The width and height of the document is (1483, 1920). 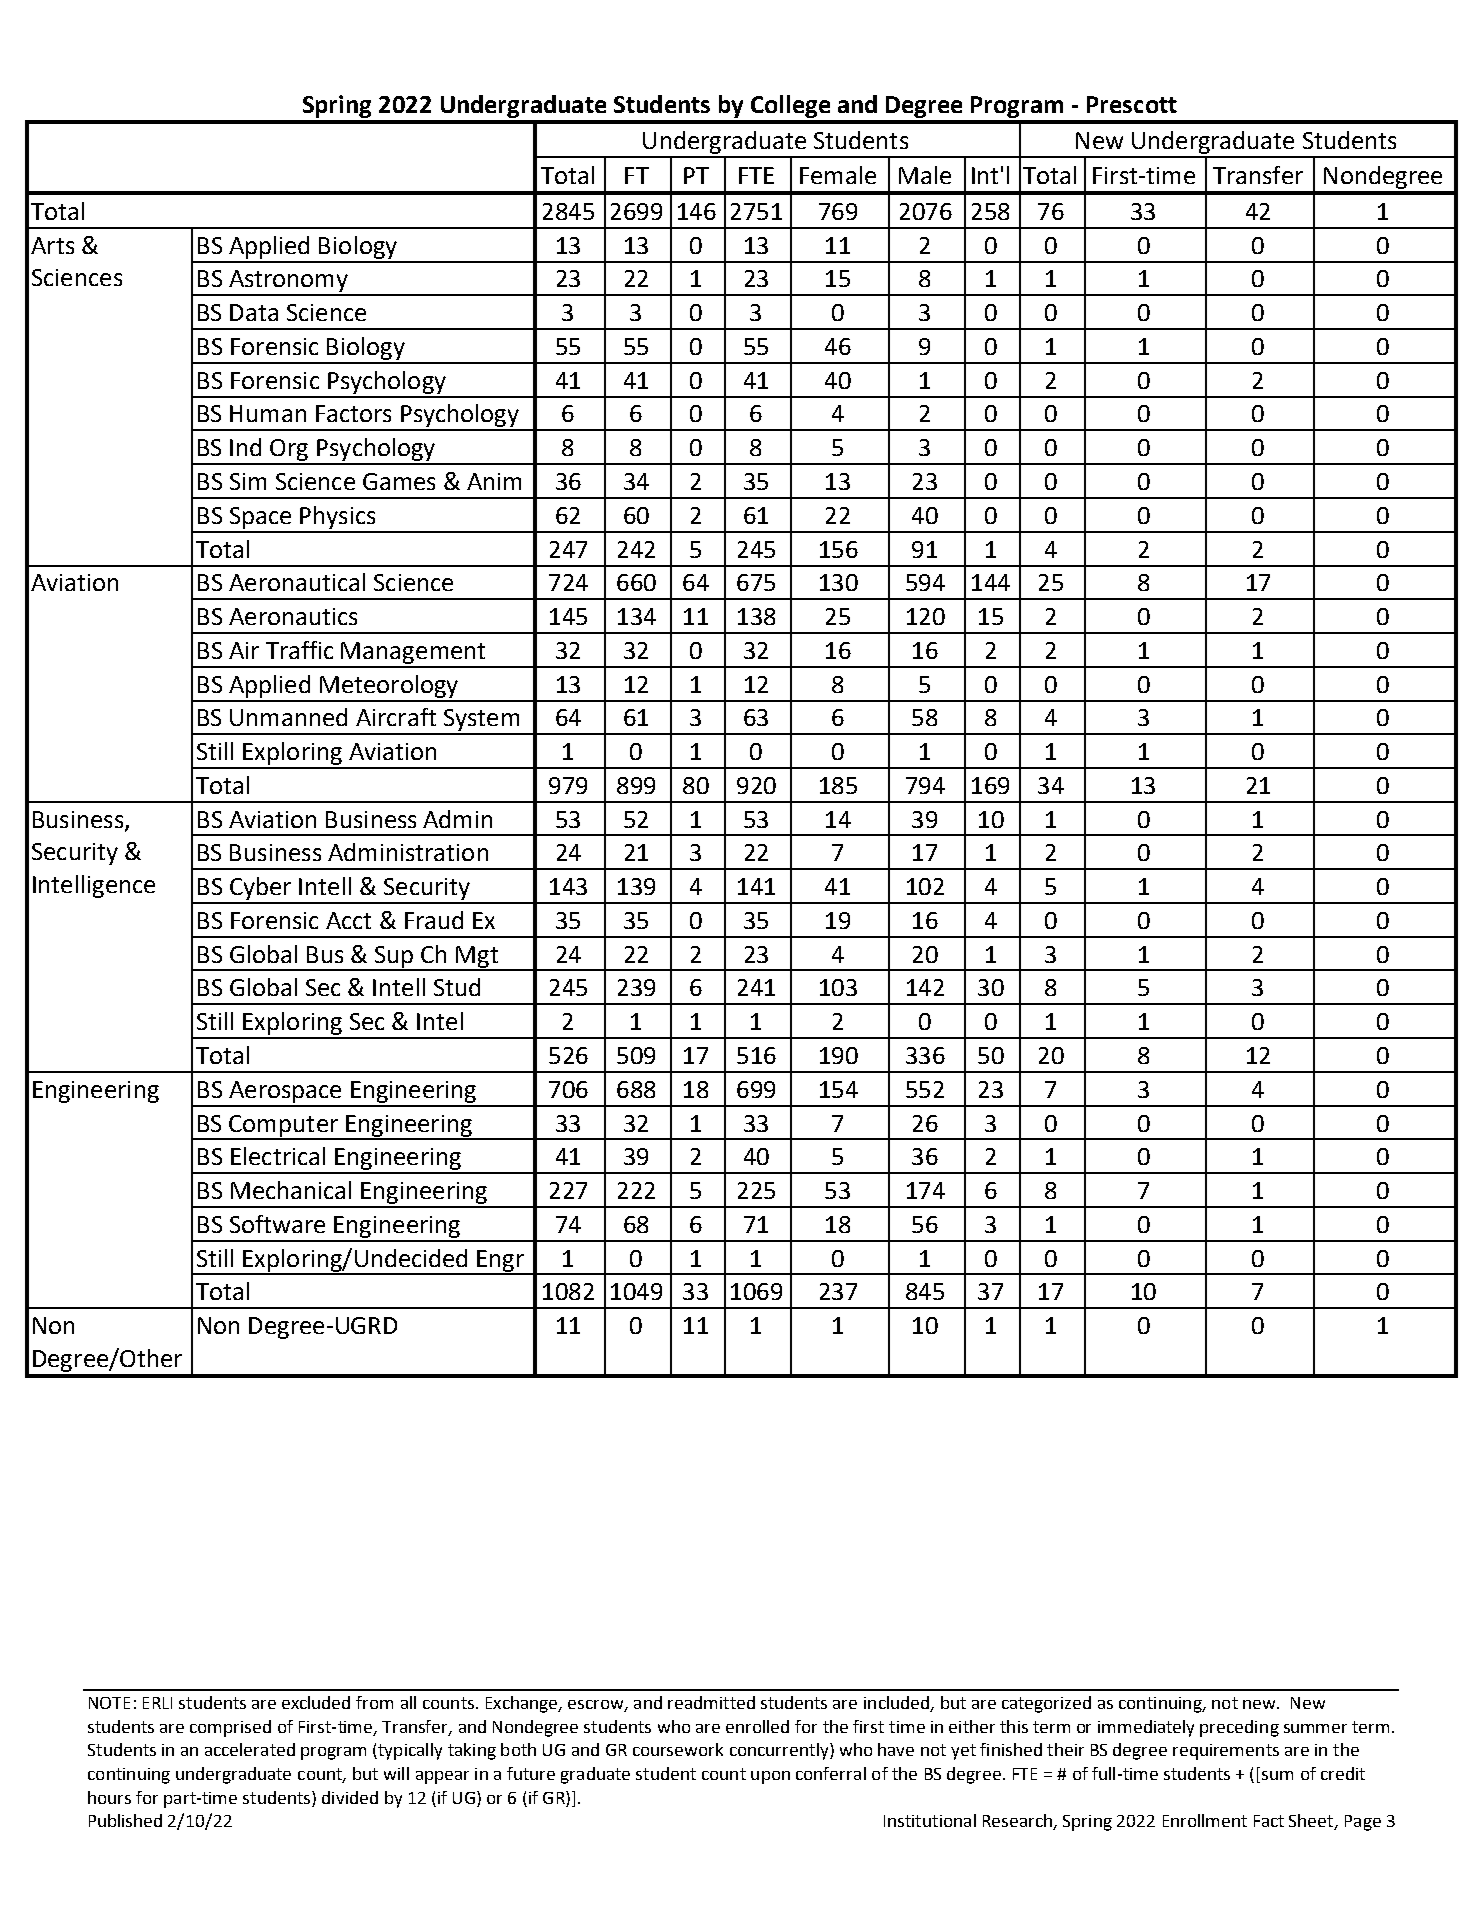 I want to click on System, so click(x=481, y=721).
